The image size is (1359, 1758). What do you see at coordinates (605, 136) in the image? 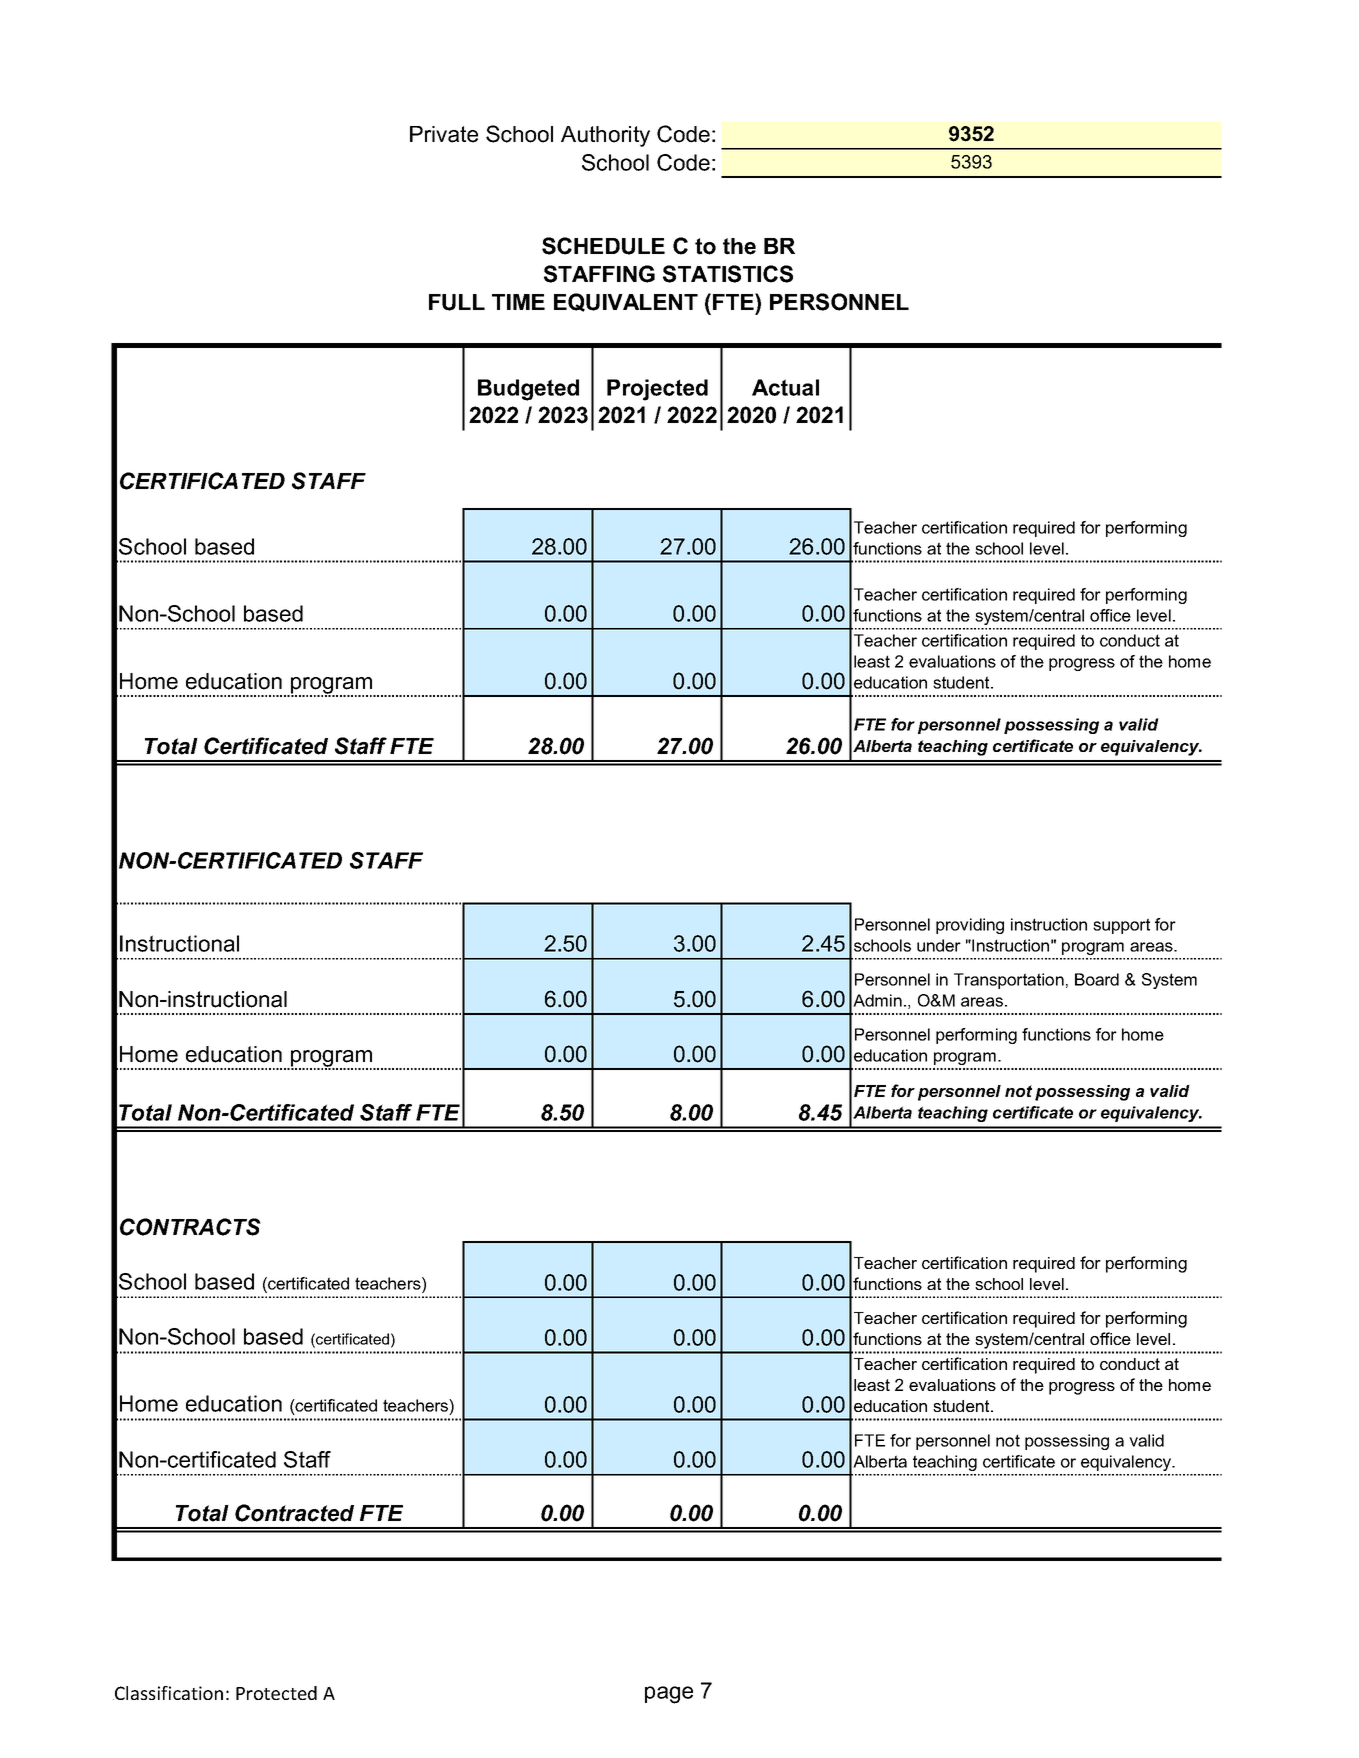
I see `Authority` at bounding box center [605, 136].
